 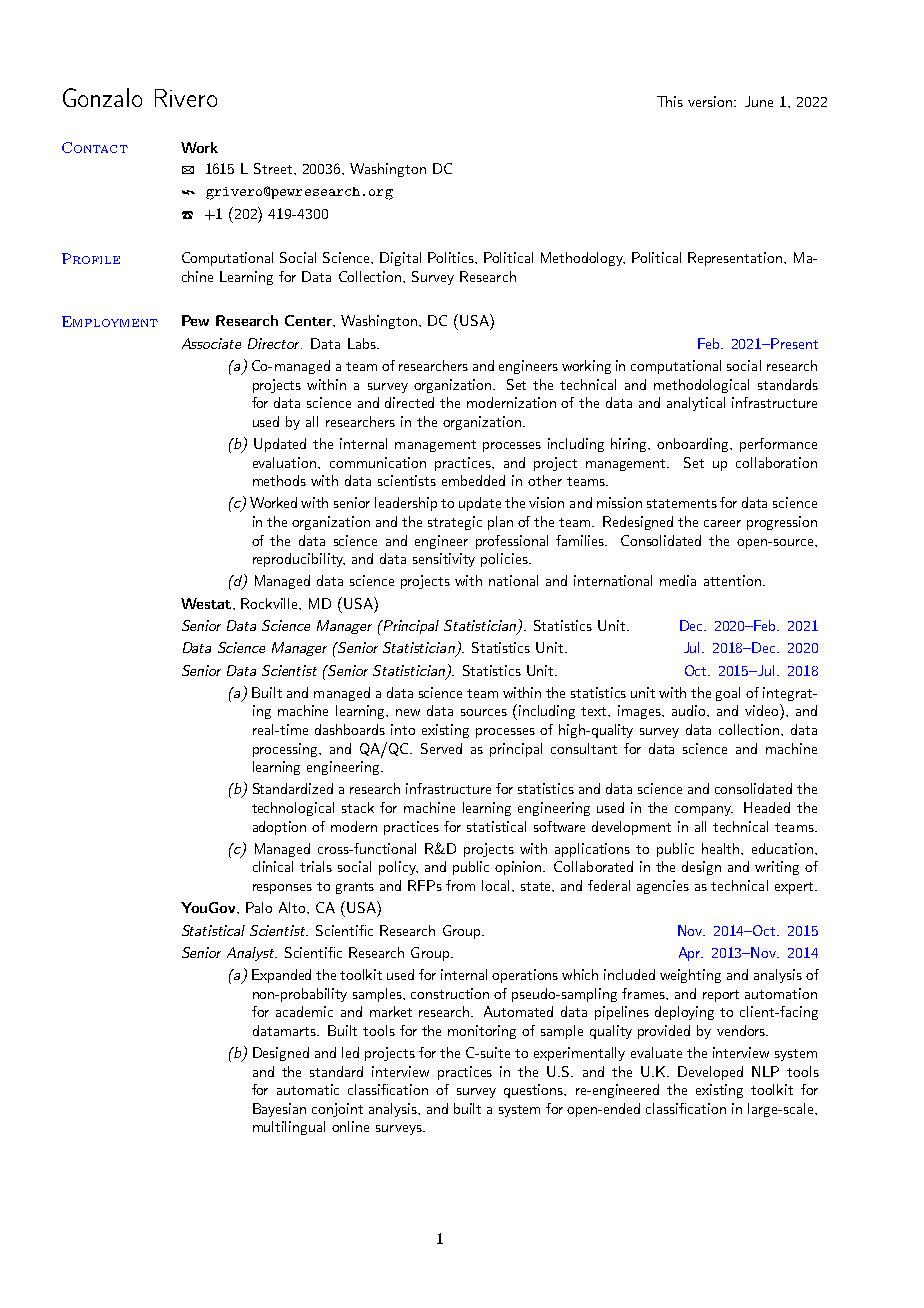 I want to click on sensitivity, so click(x=444, y=560).
